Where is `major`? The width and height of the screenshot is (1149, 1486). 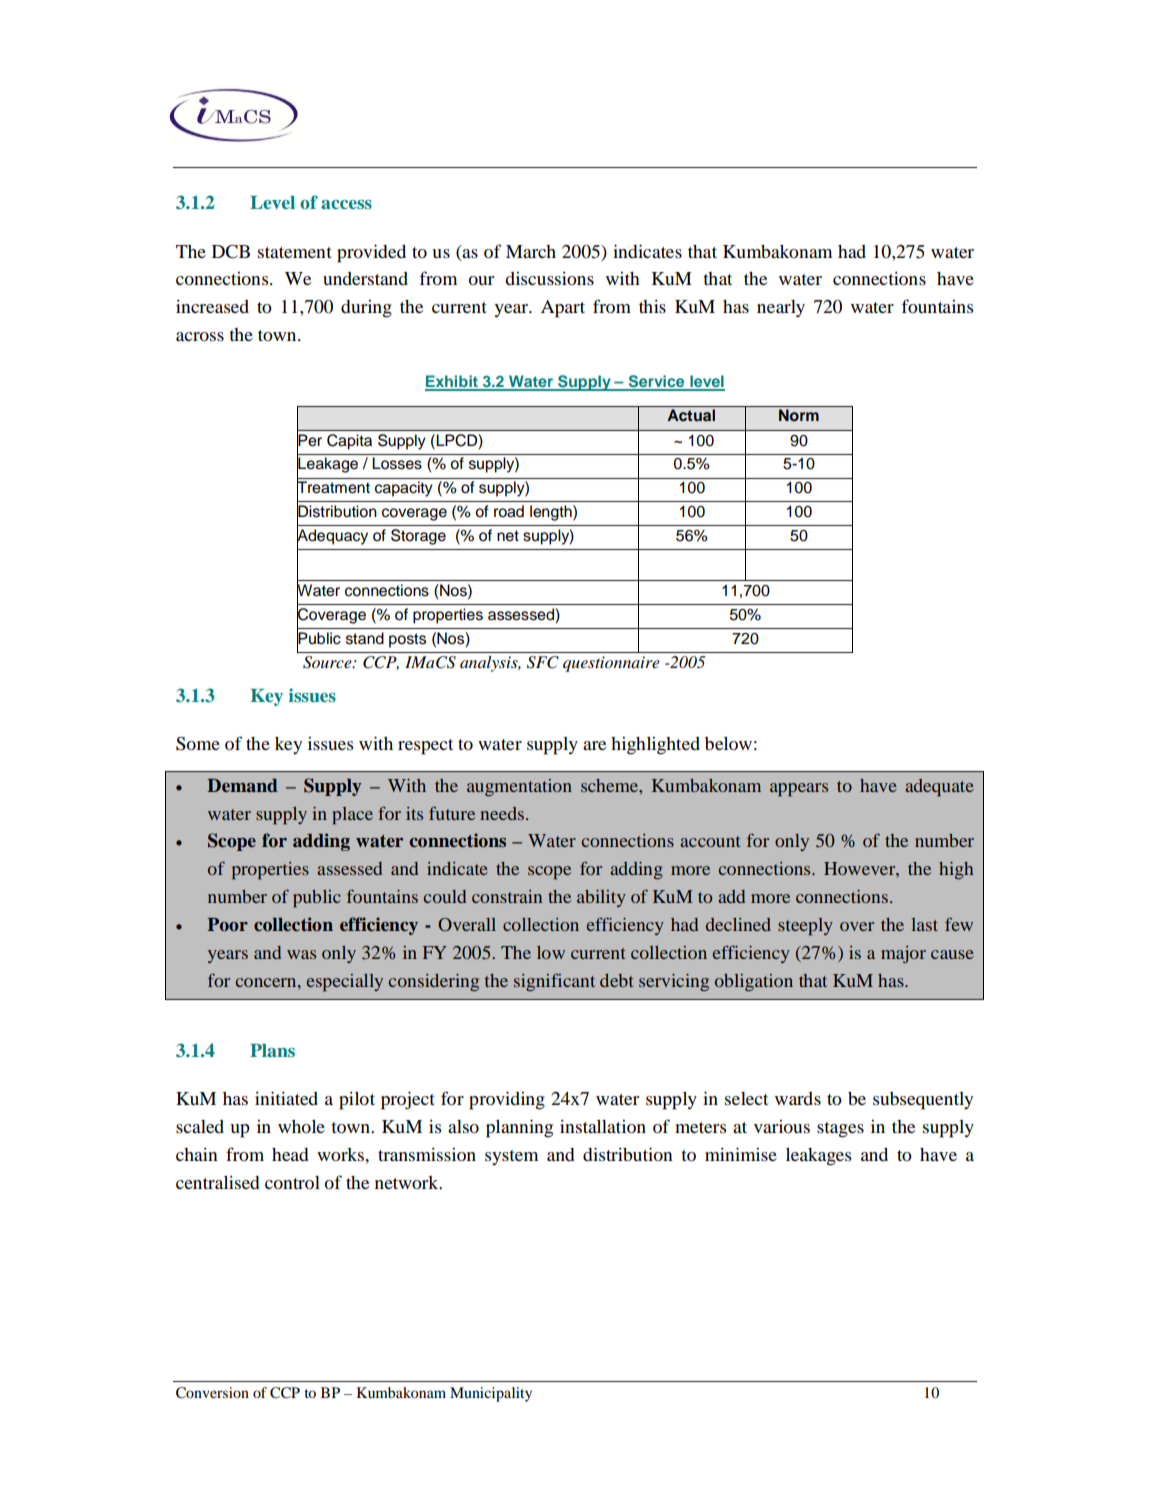 major is located at coordinates (903, 954).
